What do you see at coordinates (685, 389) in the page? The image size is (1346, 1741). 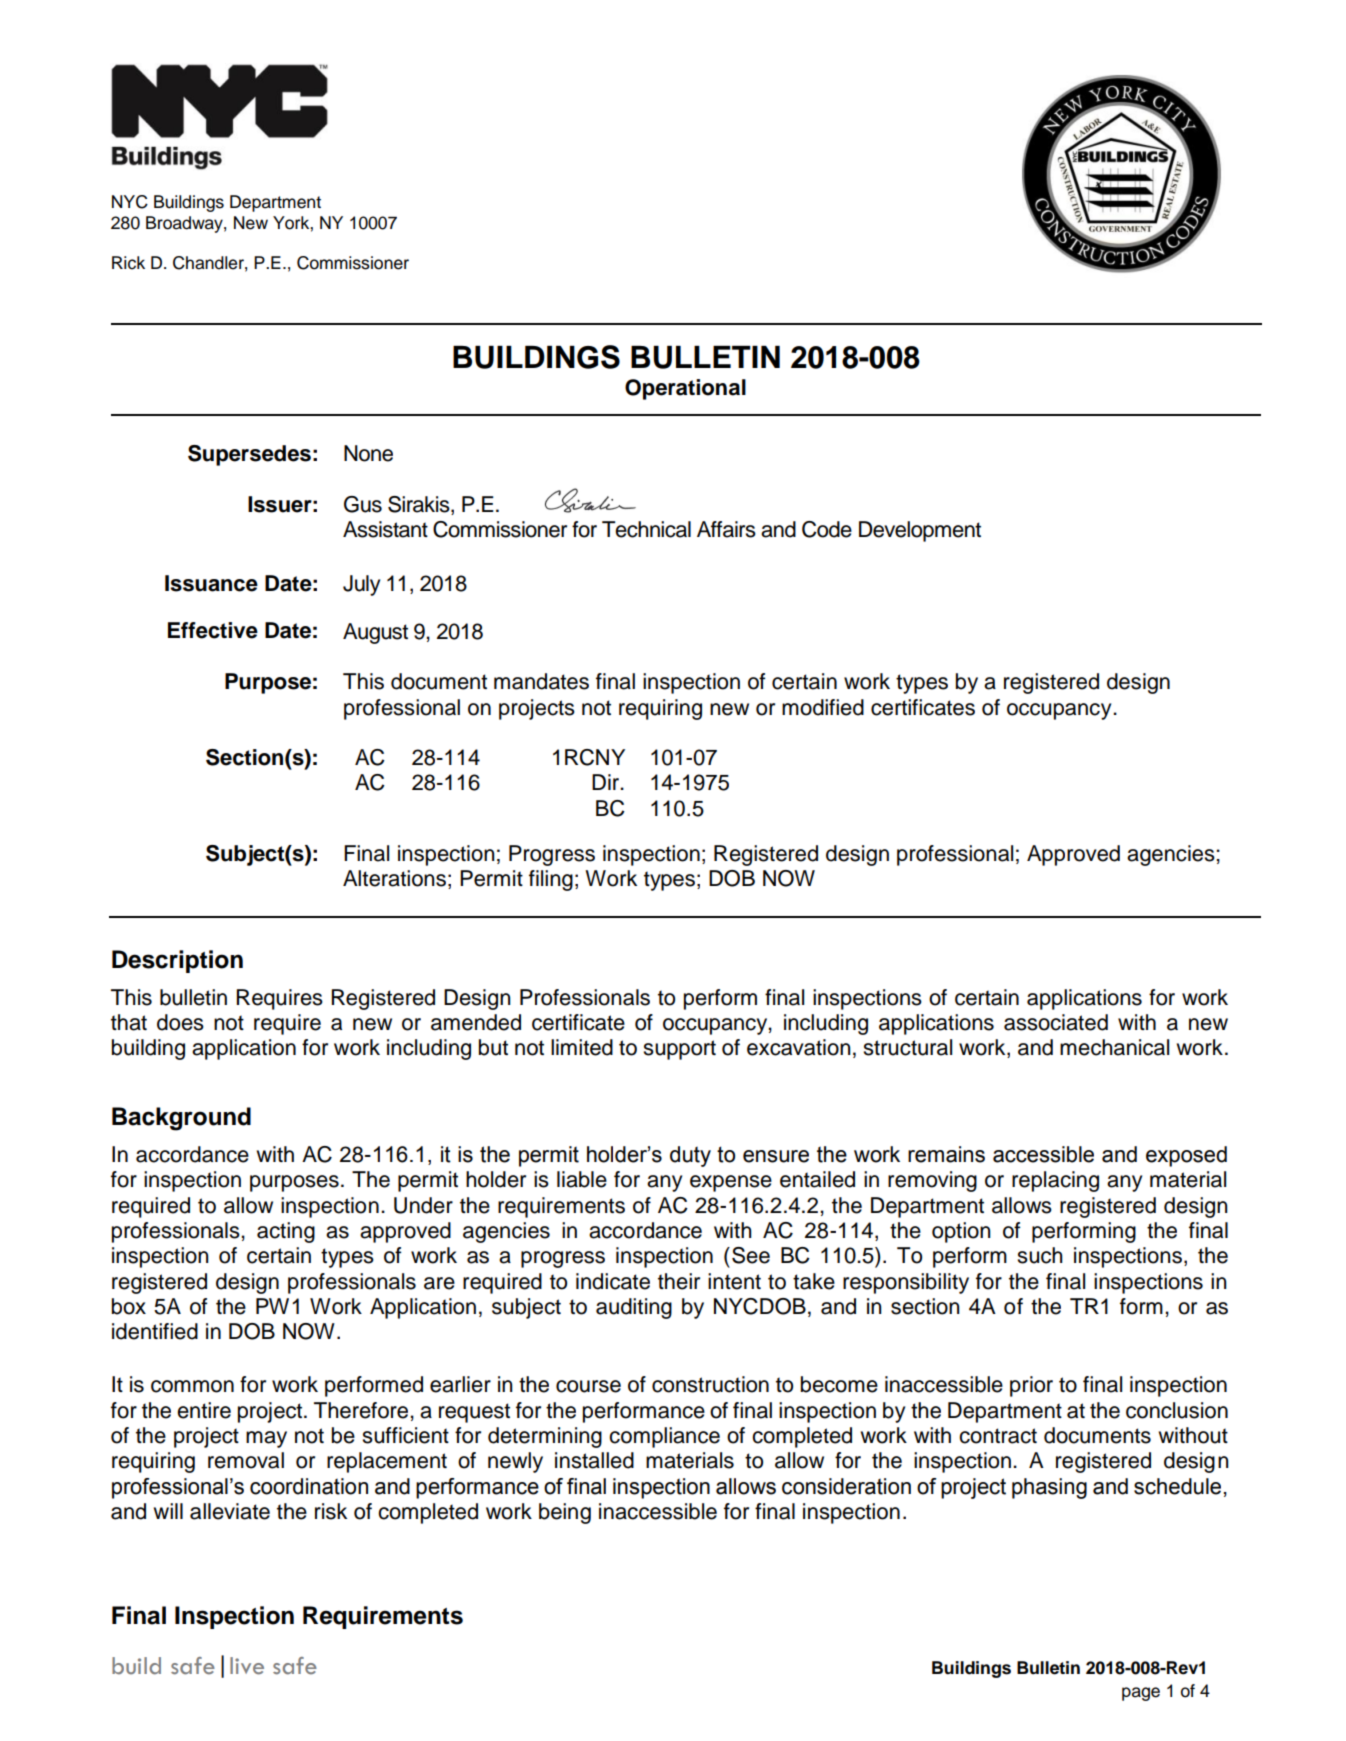 I see `Operational` at bounding box center [685, 389].
